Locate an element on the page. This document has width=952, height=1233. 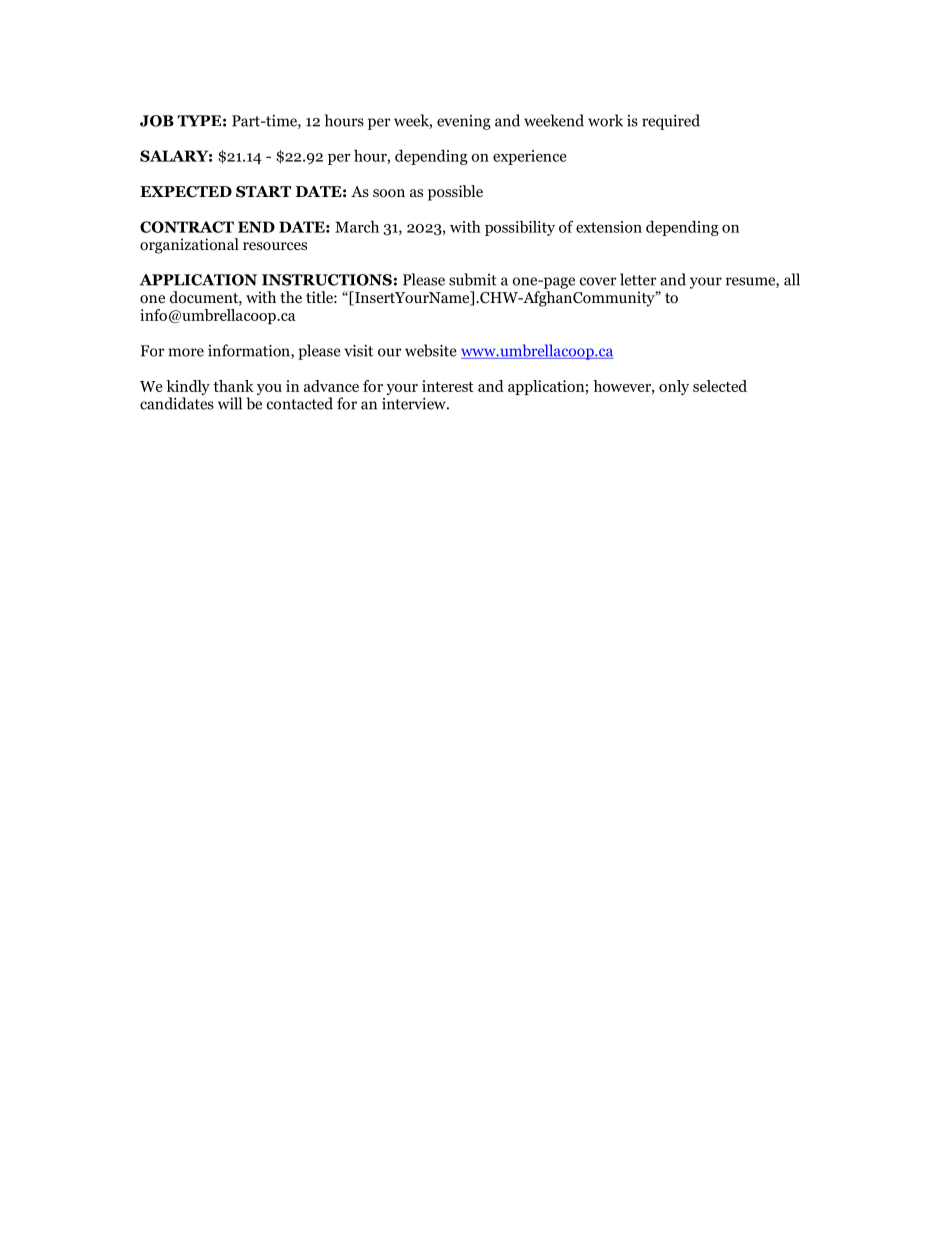
possibility is located at coordinates (520, 228).
